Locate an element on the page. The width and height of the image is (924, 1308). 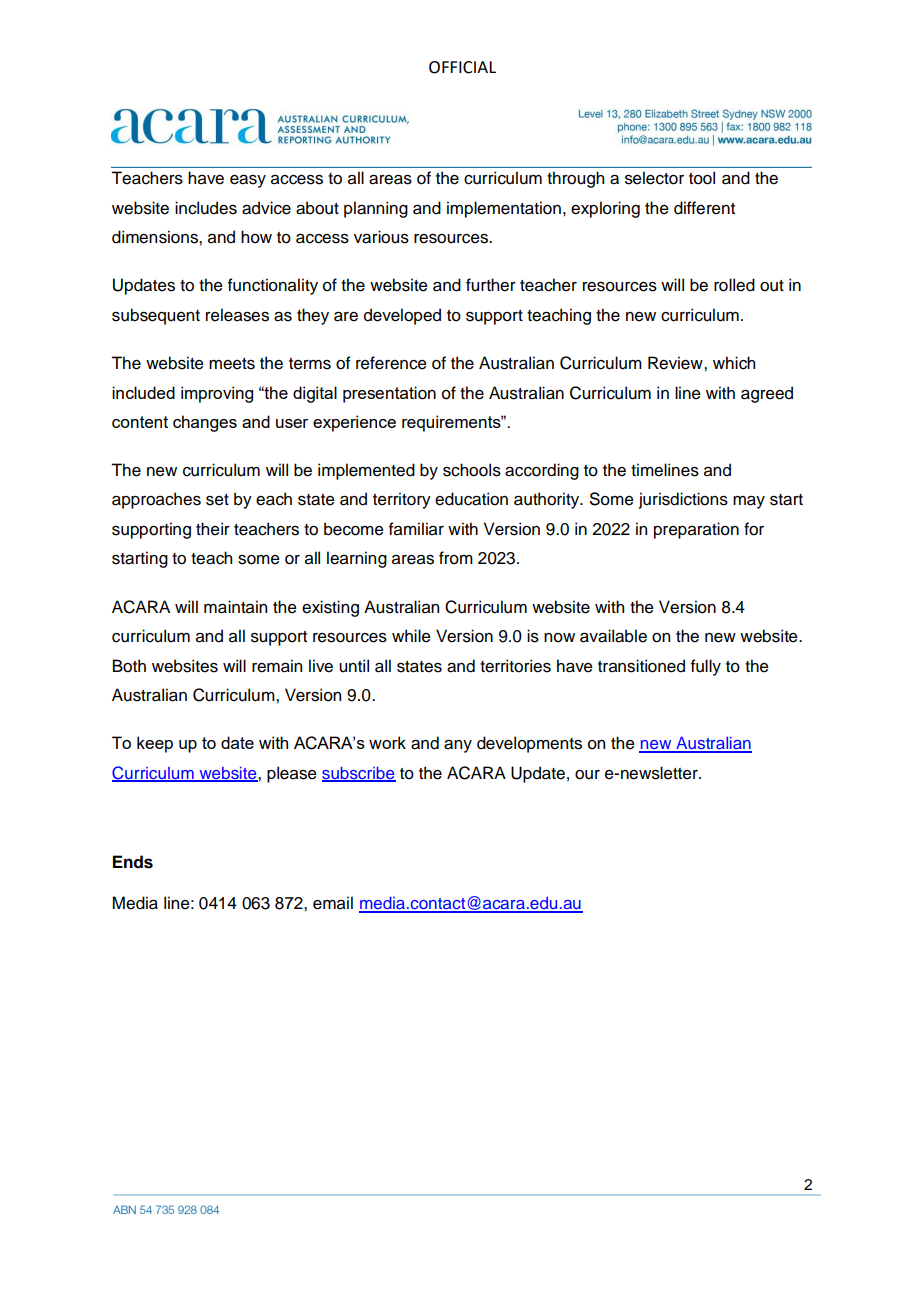
easy is located at coordinates (248, 181).
